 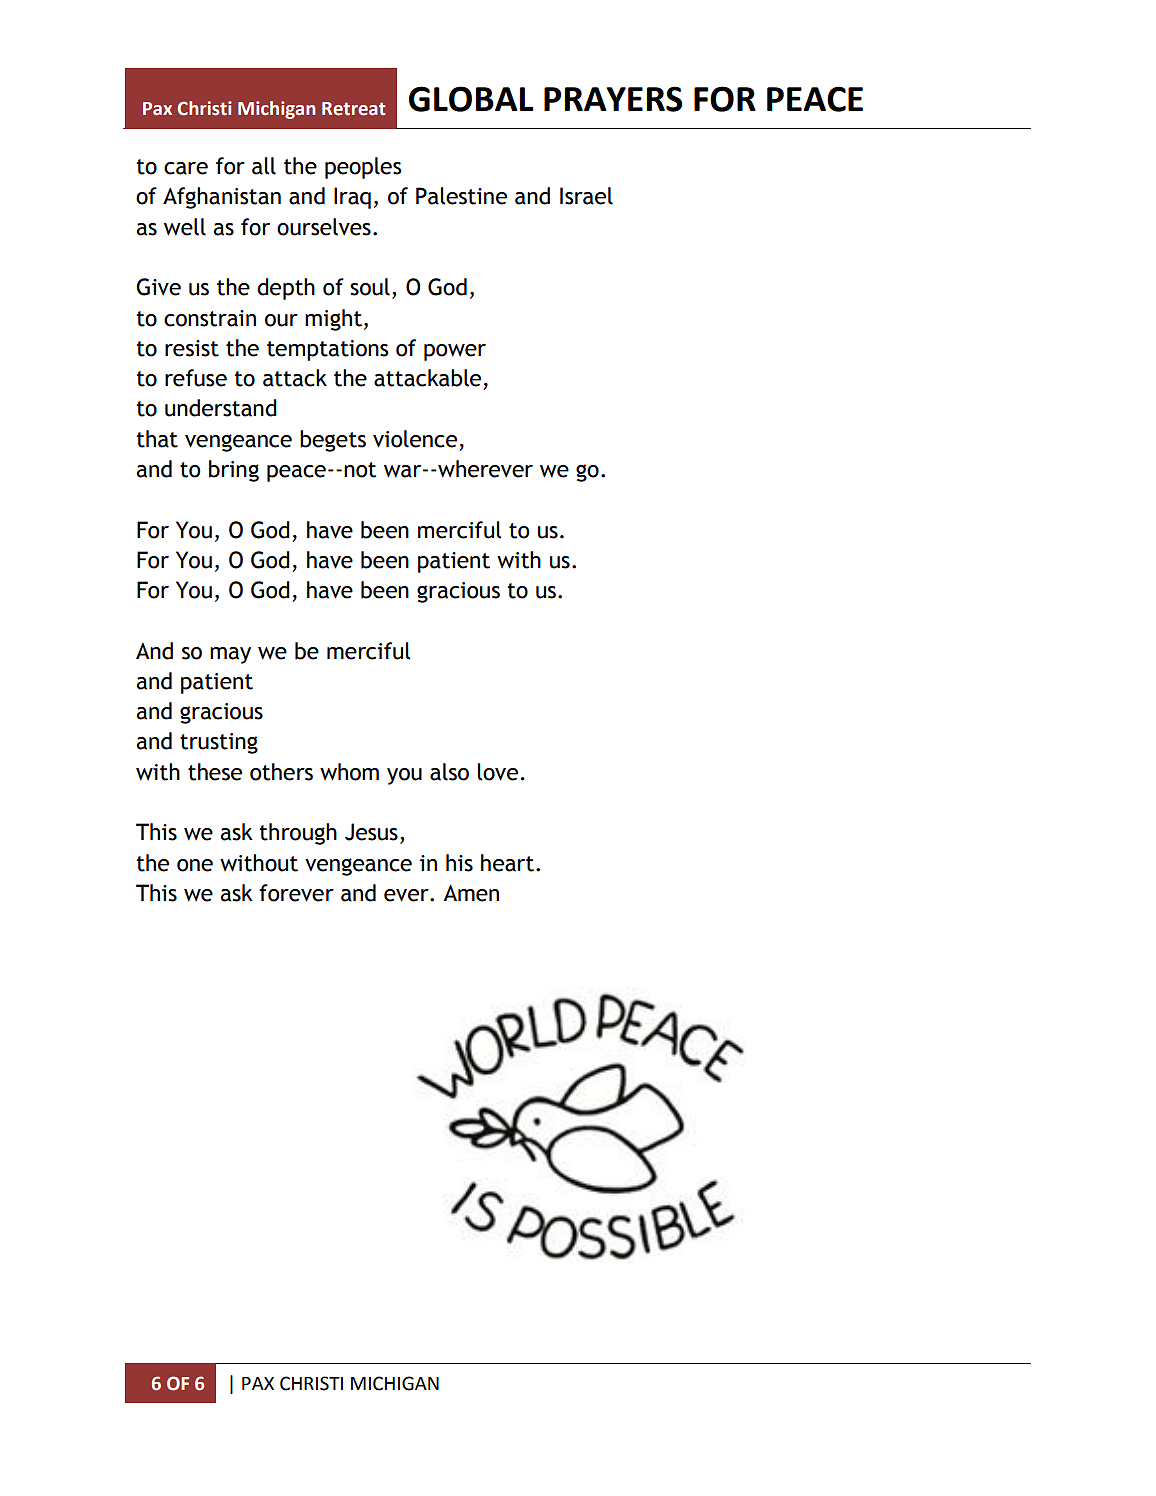 What do you see at coordinates (186, 168) in the screenshot?
I see `care` at bounding box center [186, 168].
